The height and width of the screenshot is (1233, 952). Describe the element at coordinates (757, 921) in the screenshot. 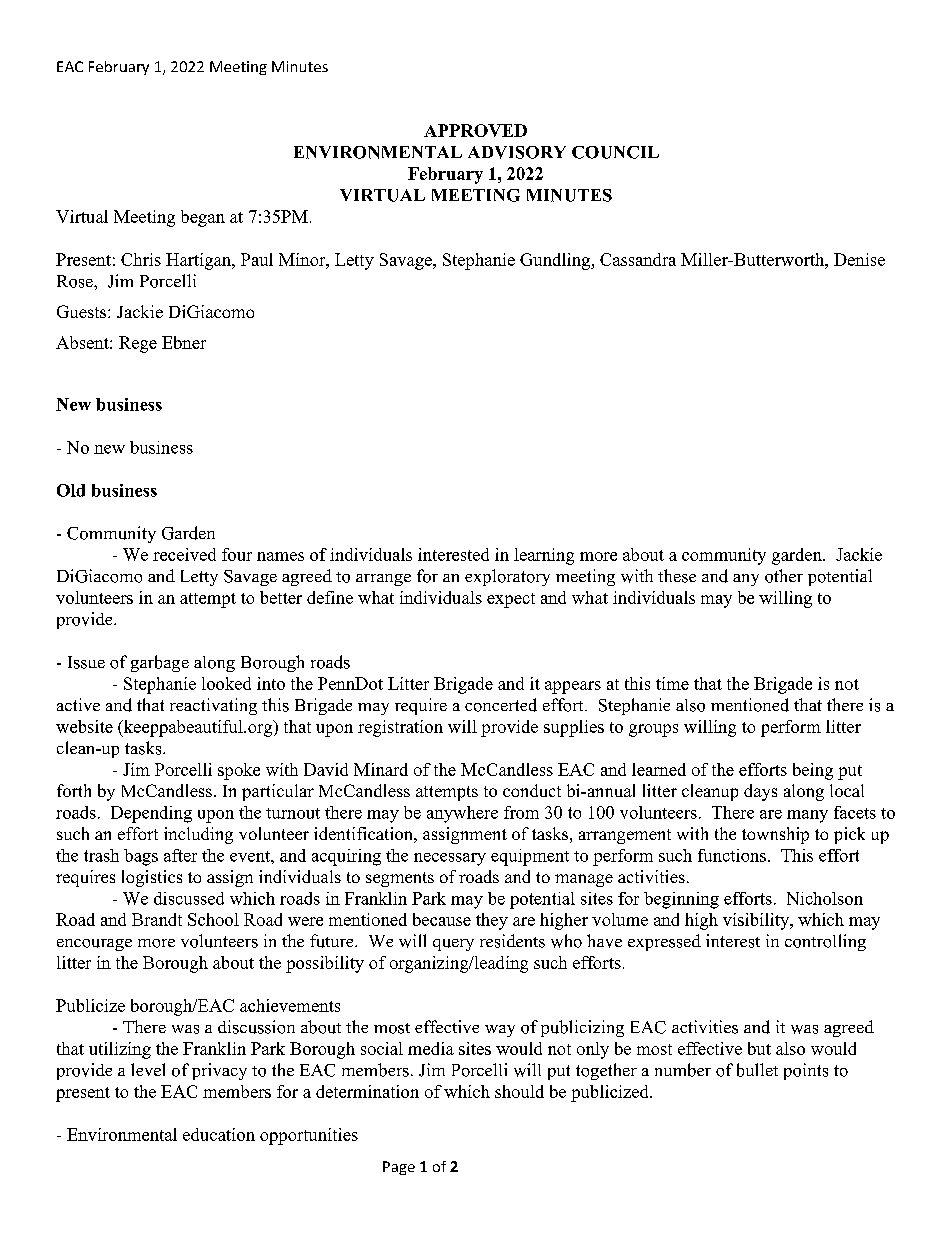

I see `visibility` at that location.
